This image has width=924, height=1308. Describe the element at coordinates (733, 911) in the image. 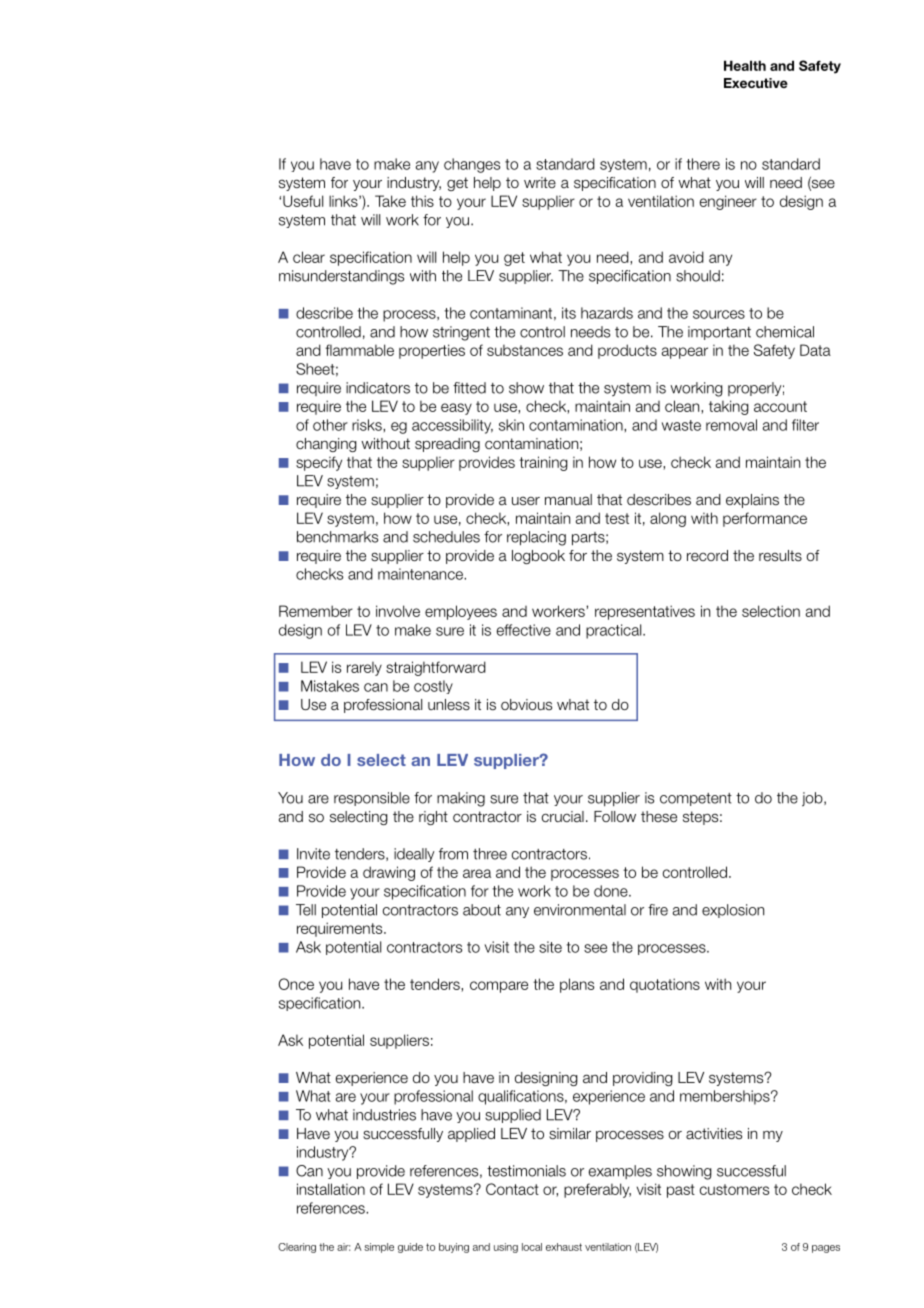

I see `explosion` at that location.
